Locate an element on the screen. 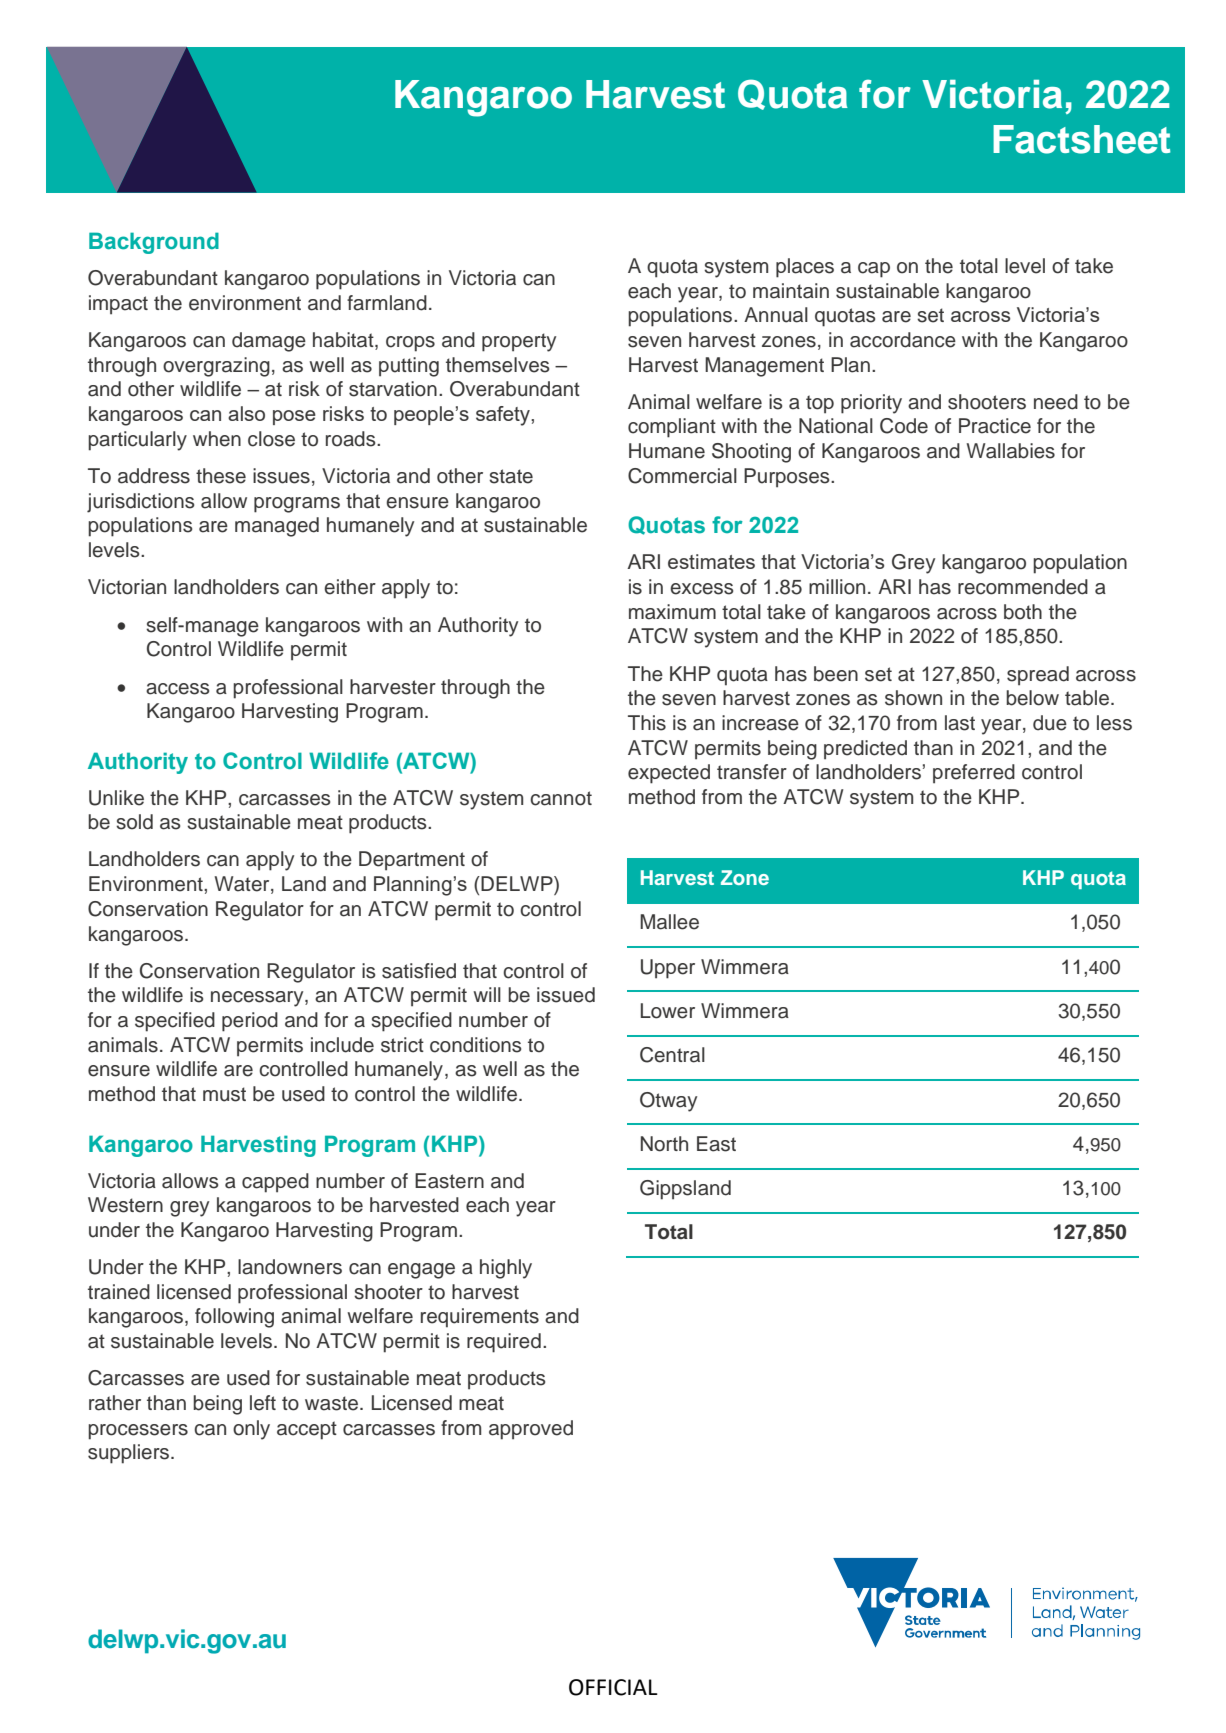  preferred is located at coordinates (974, 774).
